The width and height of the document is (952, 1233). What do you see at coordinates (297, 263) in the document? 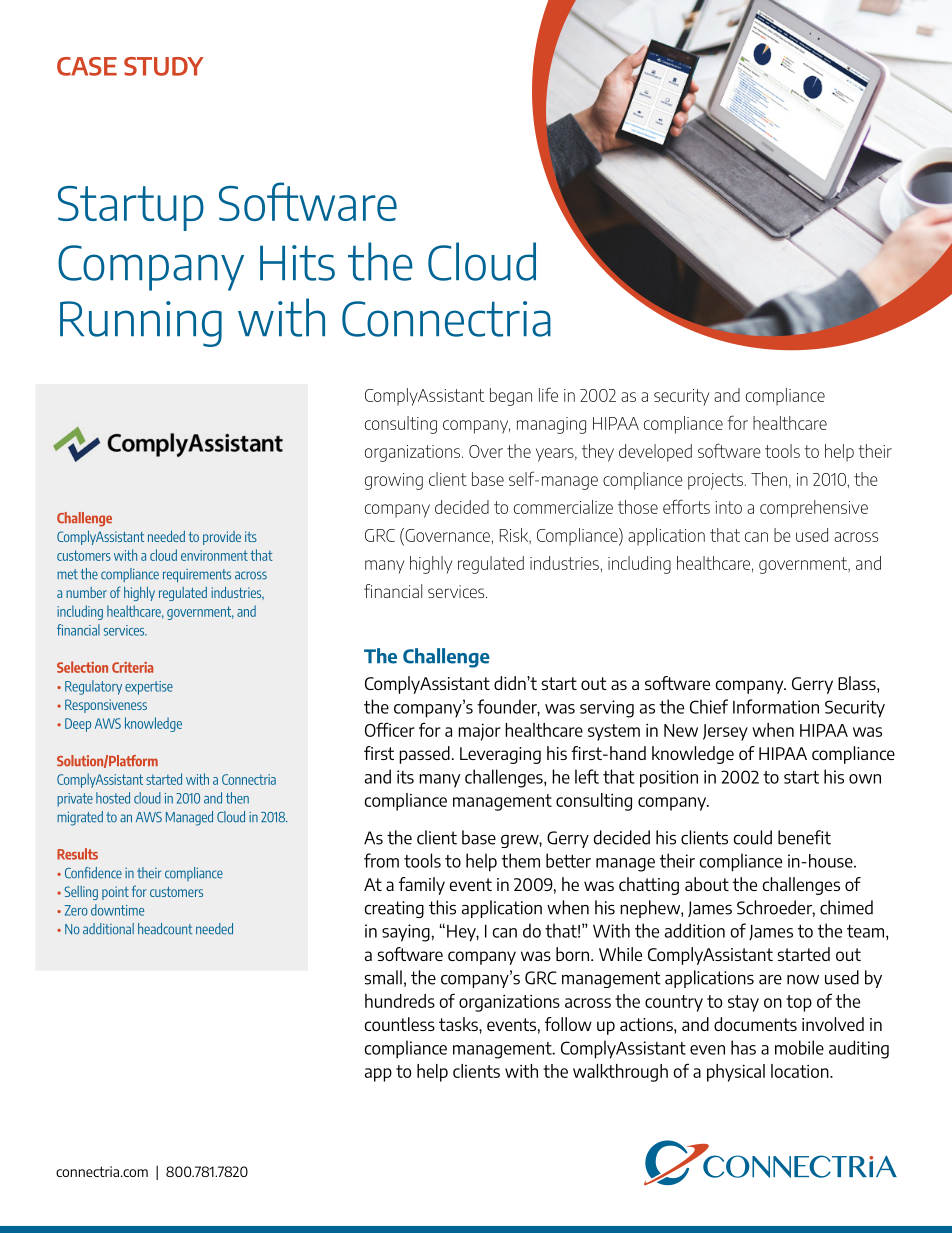
I see `Hits` at bounding box center [297, 263].
